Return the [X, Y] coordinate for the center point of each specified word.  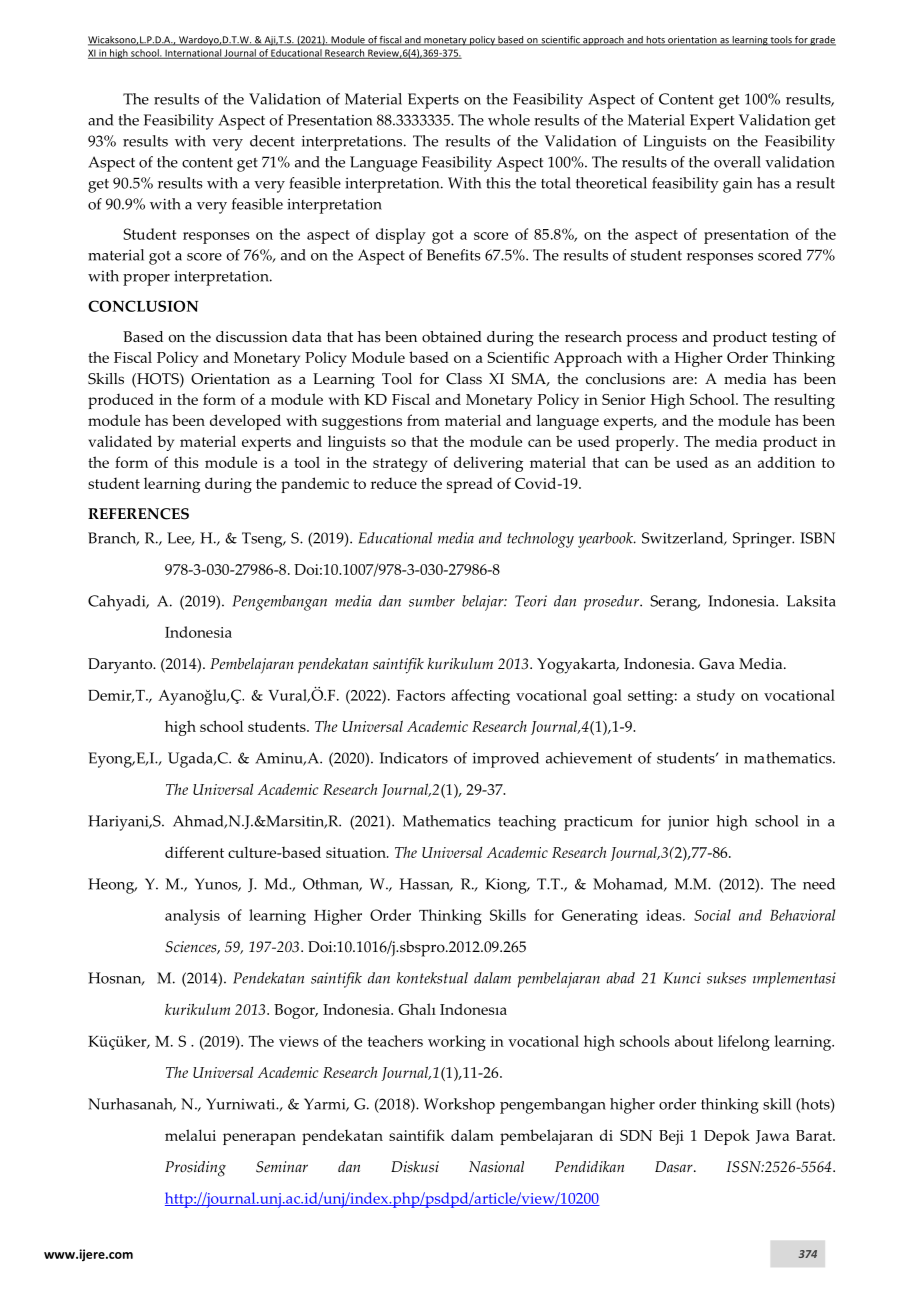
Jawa [772, 1137]
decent [272, 141]
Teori [531, 601]
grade [822, 41]
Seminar [282, 1167]
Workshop [459, 1106]
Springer [763, 540]
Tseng [263, 540]
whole [509, 120]
